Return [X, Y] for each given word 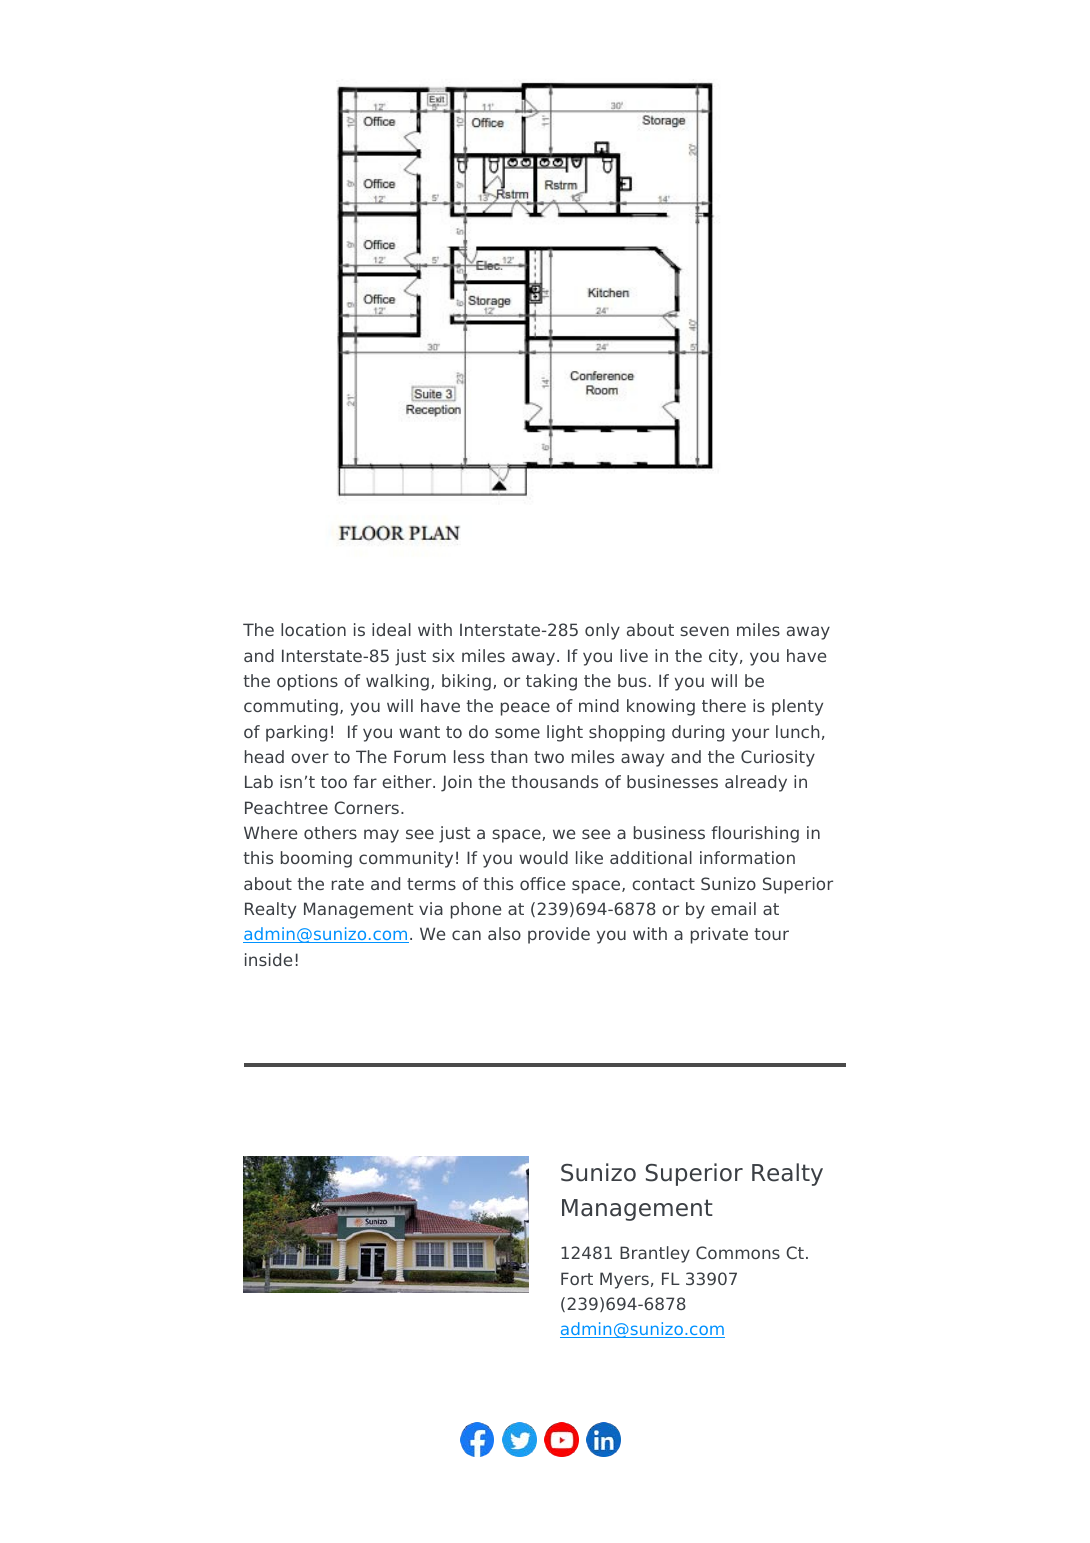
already [756, 783]
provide [559, 935]
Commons [738, 1252]
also [504, 933]
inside [268, 959]
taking [551, 682]
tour [771, 934]
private [719, 935]
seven [704, 631]
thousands [554, 781]
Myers [624, 1280]
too [334, 782]
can [466, 935]
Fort [577, 1278]
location [313, 629]
